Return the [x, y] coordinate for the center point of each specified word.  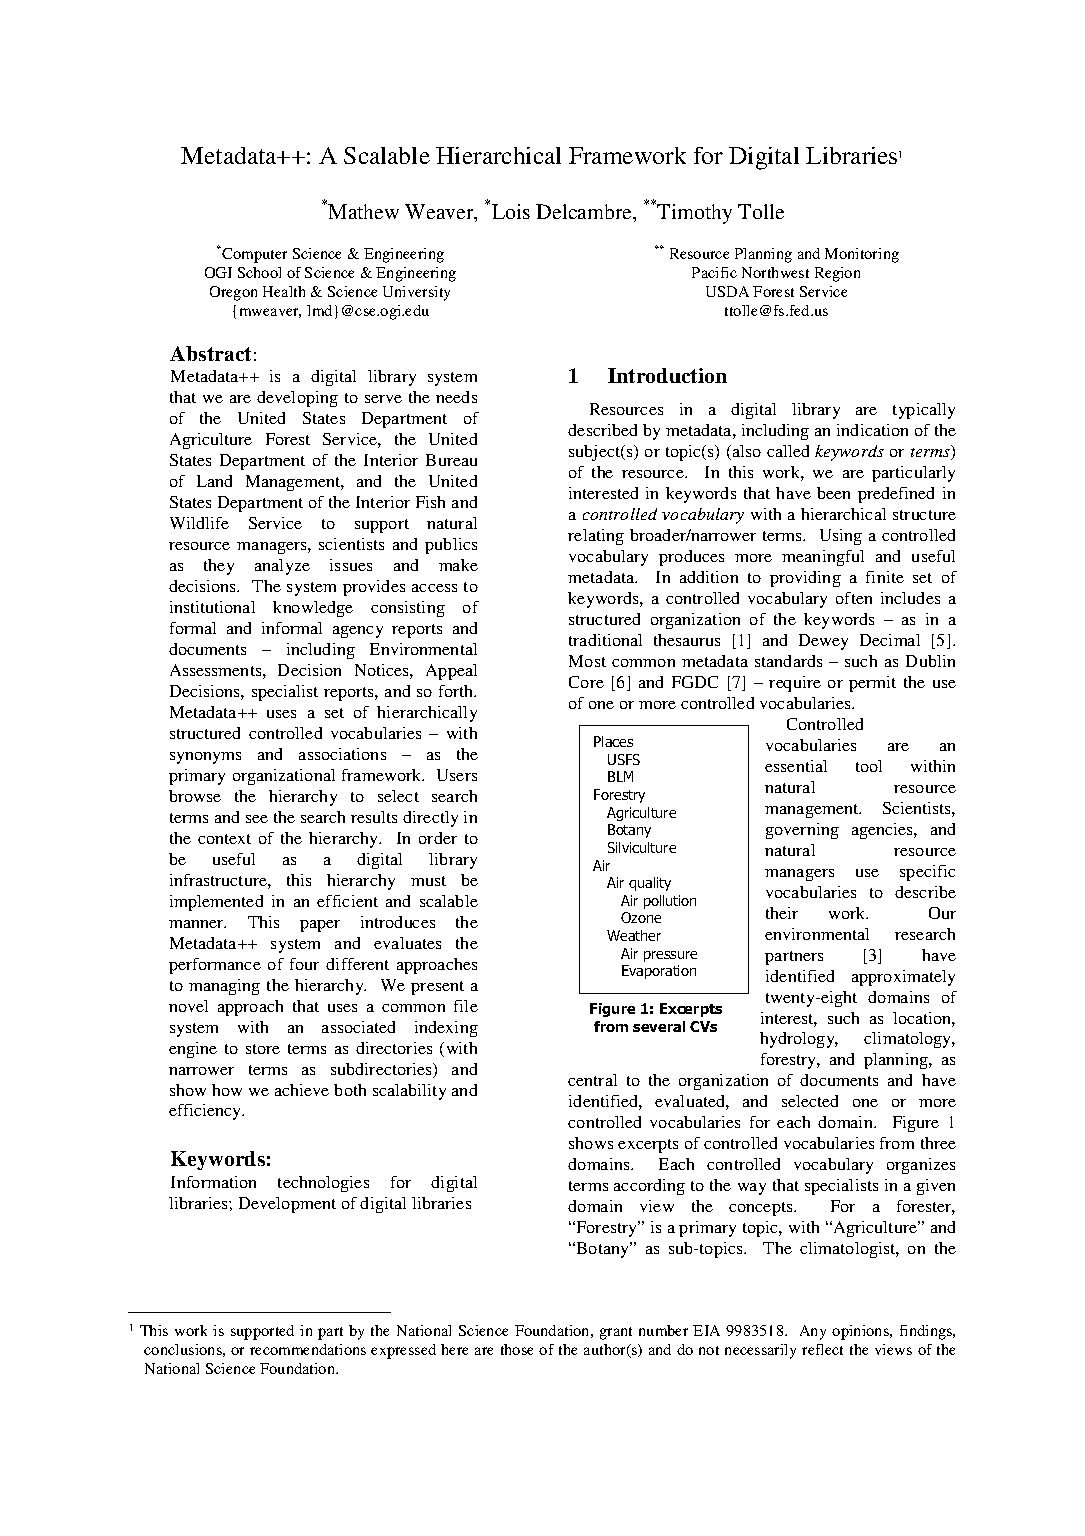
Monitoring [862, 255]
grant [616, 1333]
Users [457, 775]
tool [869, 766]
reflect [822, 1349]
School [259, 272]
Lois [509, 210]
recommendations [308, 1349]
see [257, 819]
